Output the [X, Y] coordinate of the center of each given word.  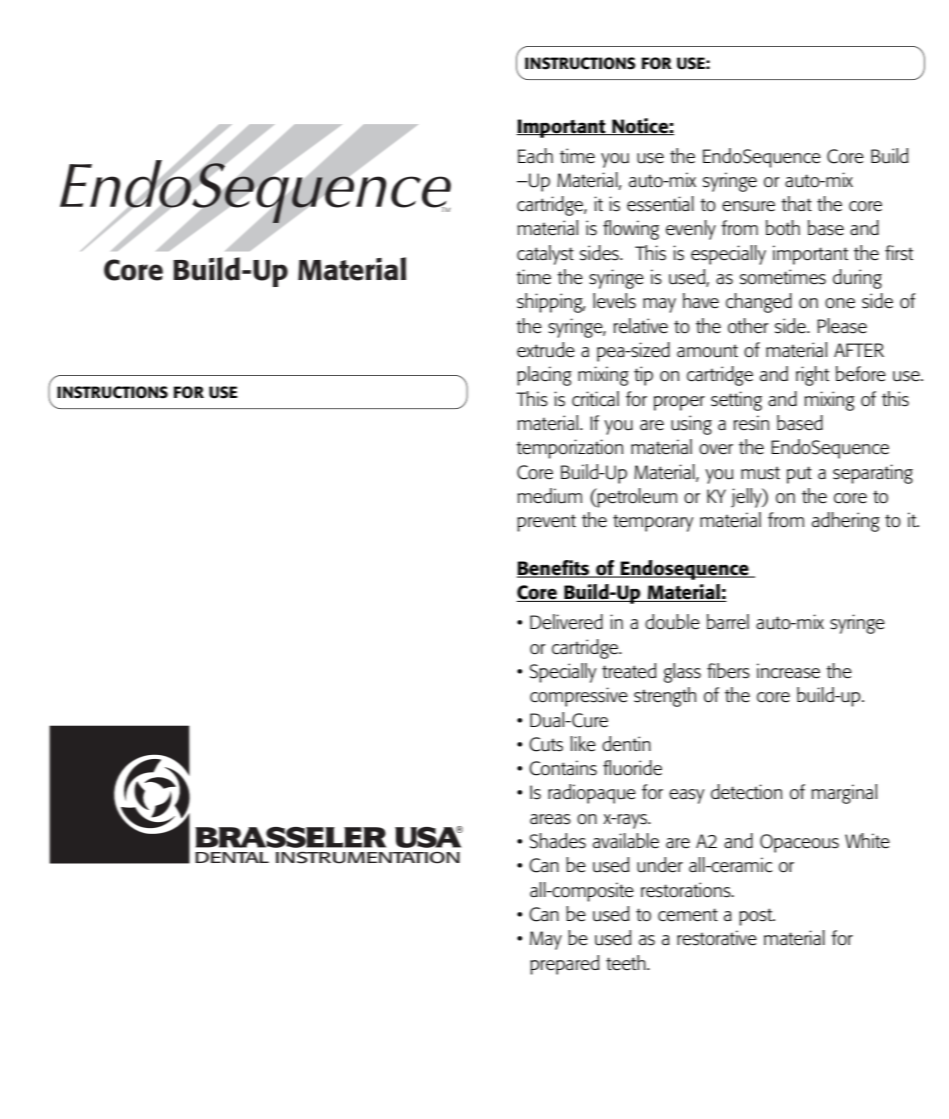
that [796, 203]
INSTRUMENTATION [368, 858]
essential [660, 204]
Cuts [546, 744]
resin [751, 423]
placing [544, 376]
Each [535, 156]
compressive [579, 697]
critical [595, 399]
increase [788, 671]
